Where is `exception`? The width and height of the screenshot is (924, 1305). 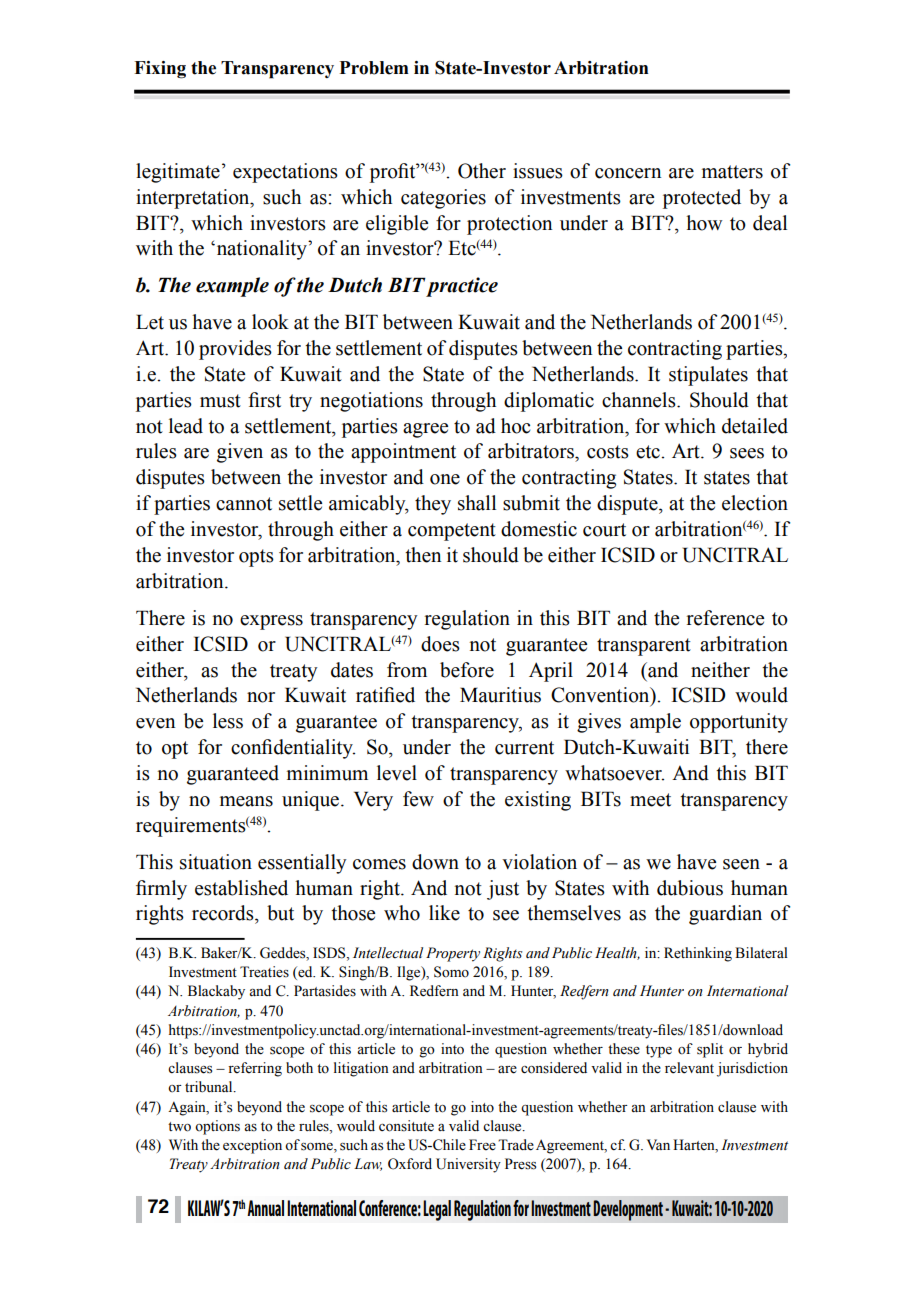 exception is located at coordinates (252, 1146).
